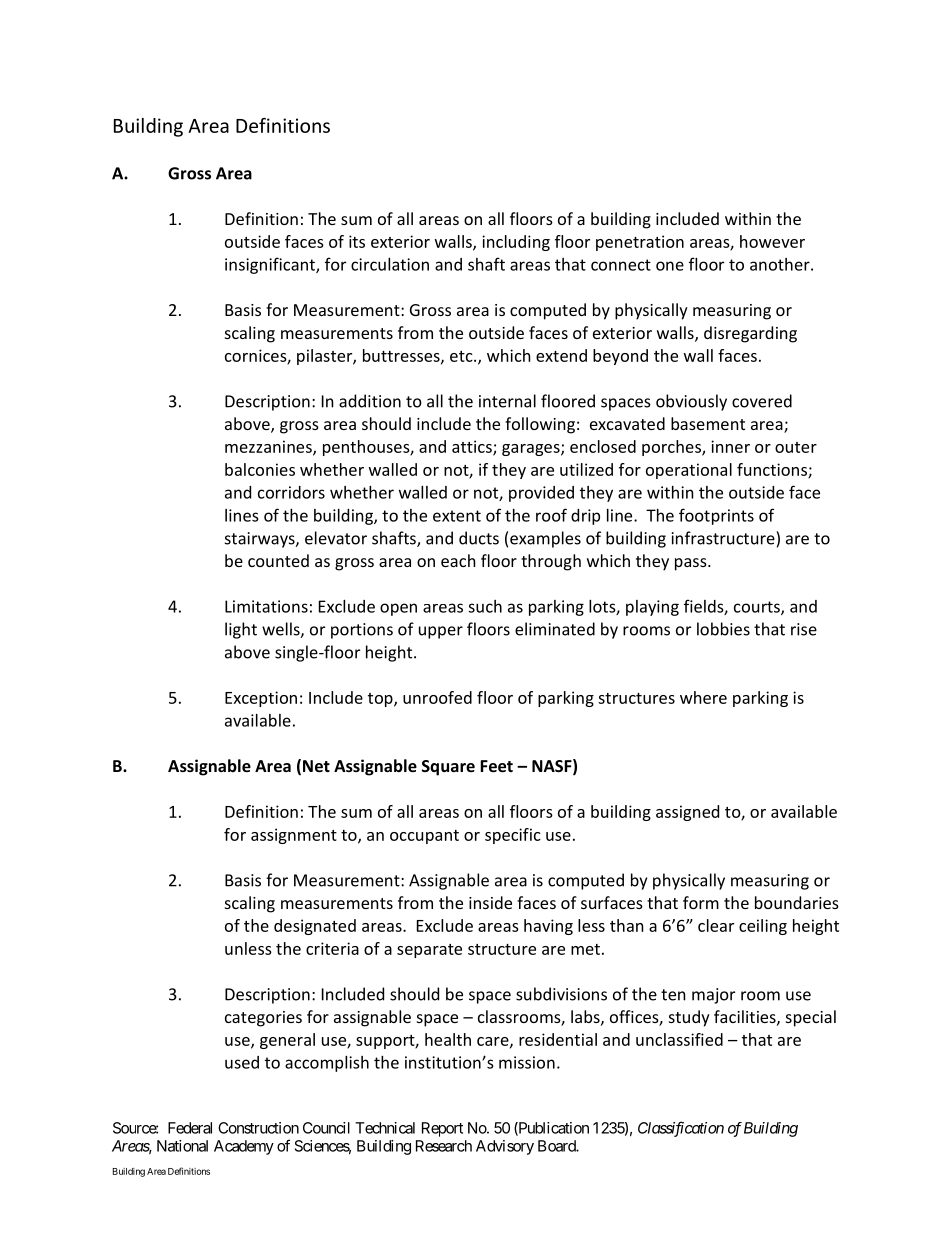 The height and width of the screenshot is (1233, 952). I want to click on insignificant, so click(271, 265).
